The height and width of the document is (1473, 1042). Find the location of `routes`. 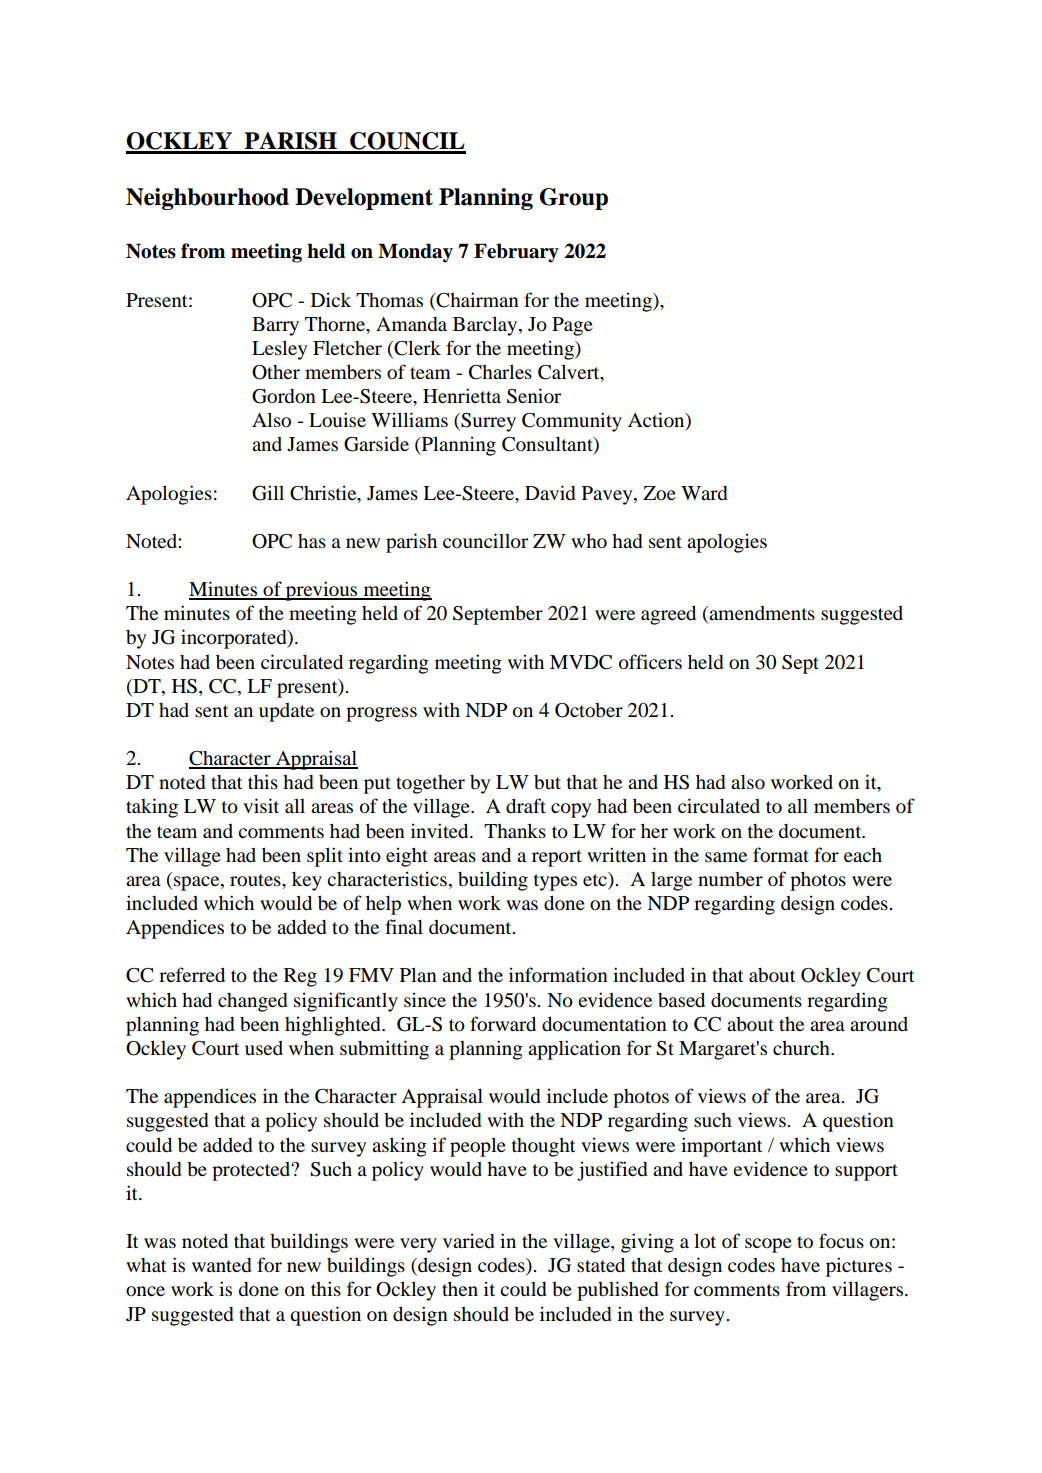

routes is located at coordinates (256, 880).
